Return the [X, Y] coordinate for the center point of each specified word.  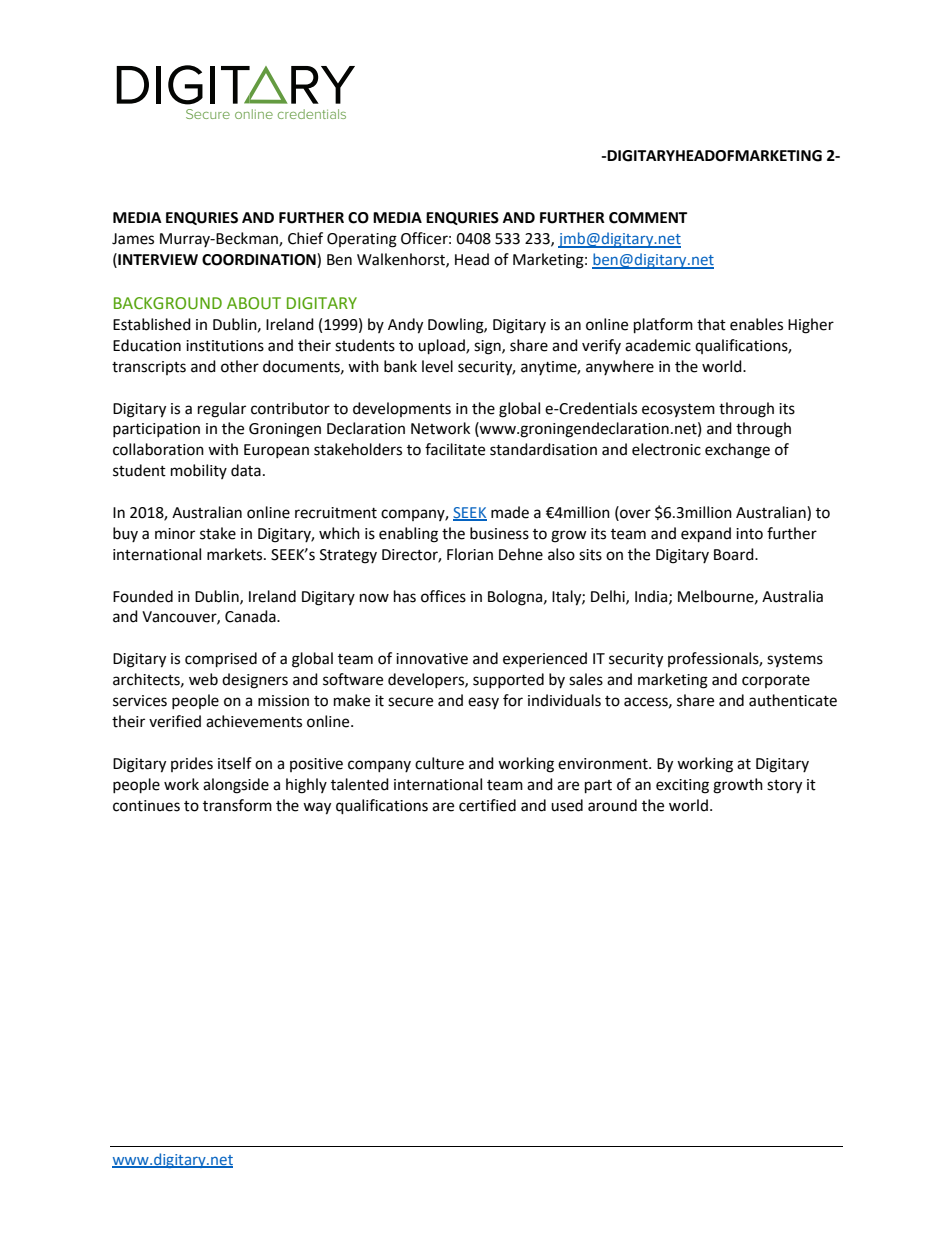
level [437, 366]
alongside [236, 786]
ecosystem [678, 410]
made [510, 512]
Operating [362, 240]
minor [175, 534]
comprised [221, 660]
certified [487, 805]
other [240, 366]
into [749, 534]
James [133, 239]
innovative [432, 659]
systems [795, 660]
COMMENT [648, 218]
